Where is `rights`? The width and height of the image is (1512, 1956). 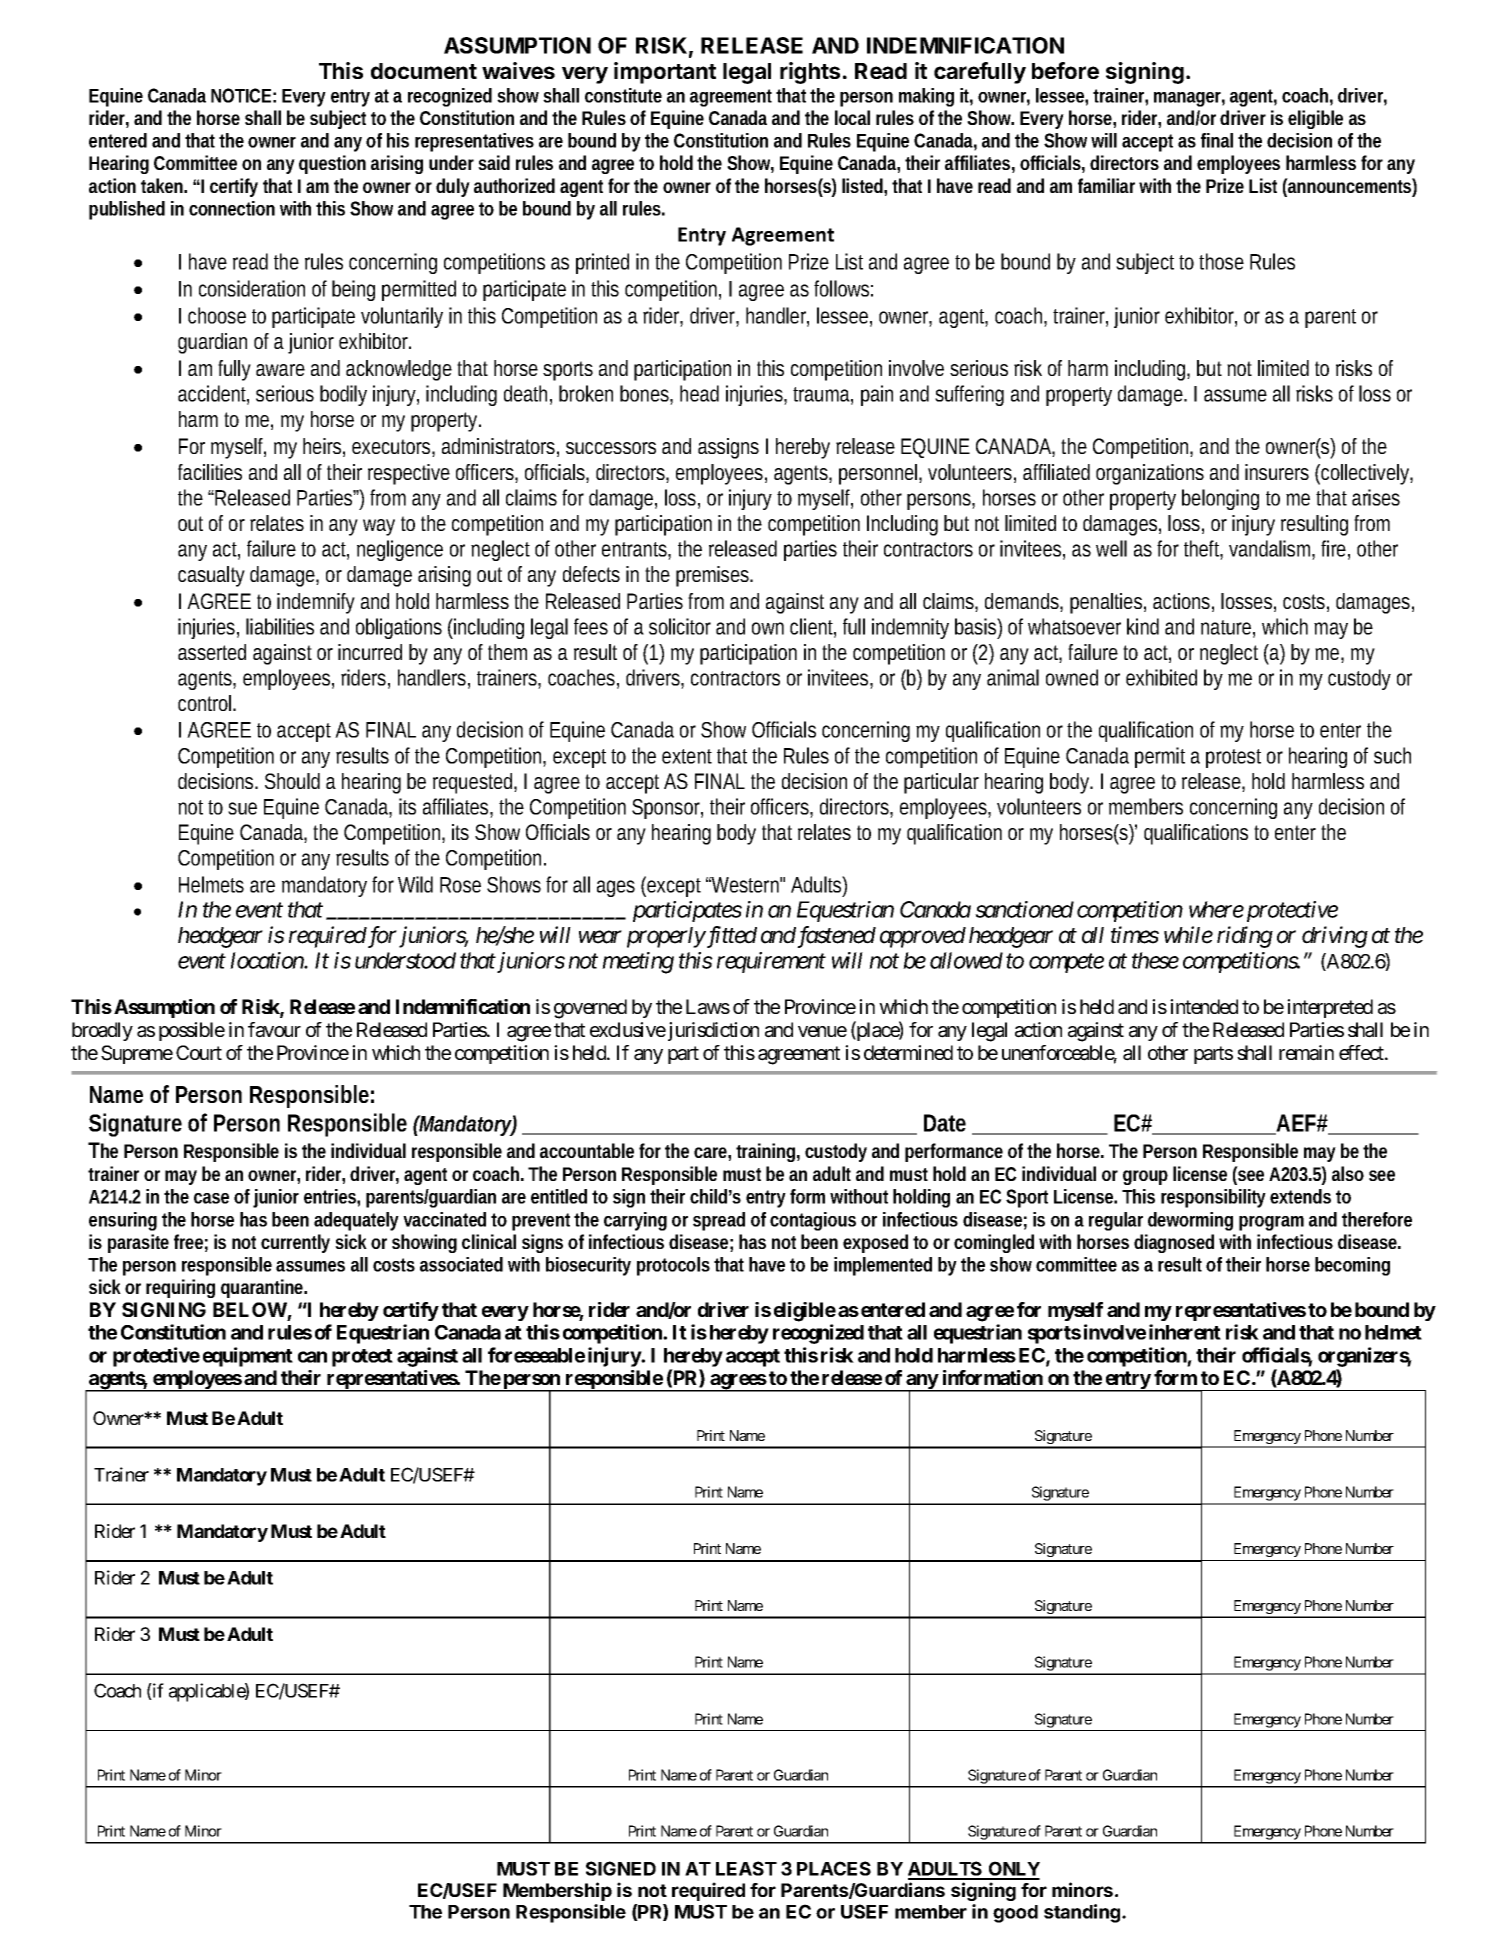 rights is located at coordinates (810, 73).
